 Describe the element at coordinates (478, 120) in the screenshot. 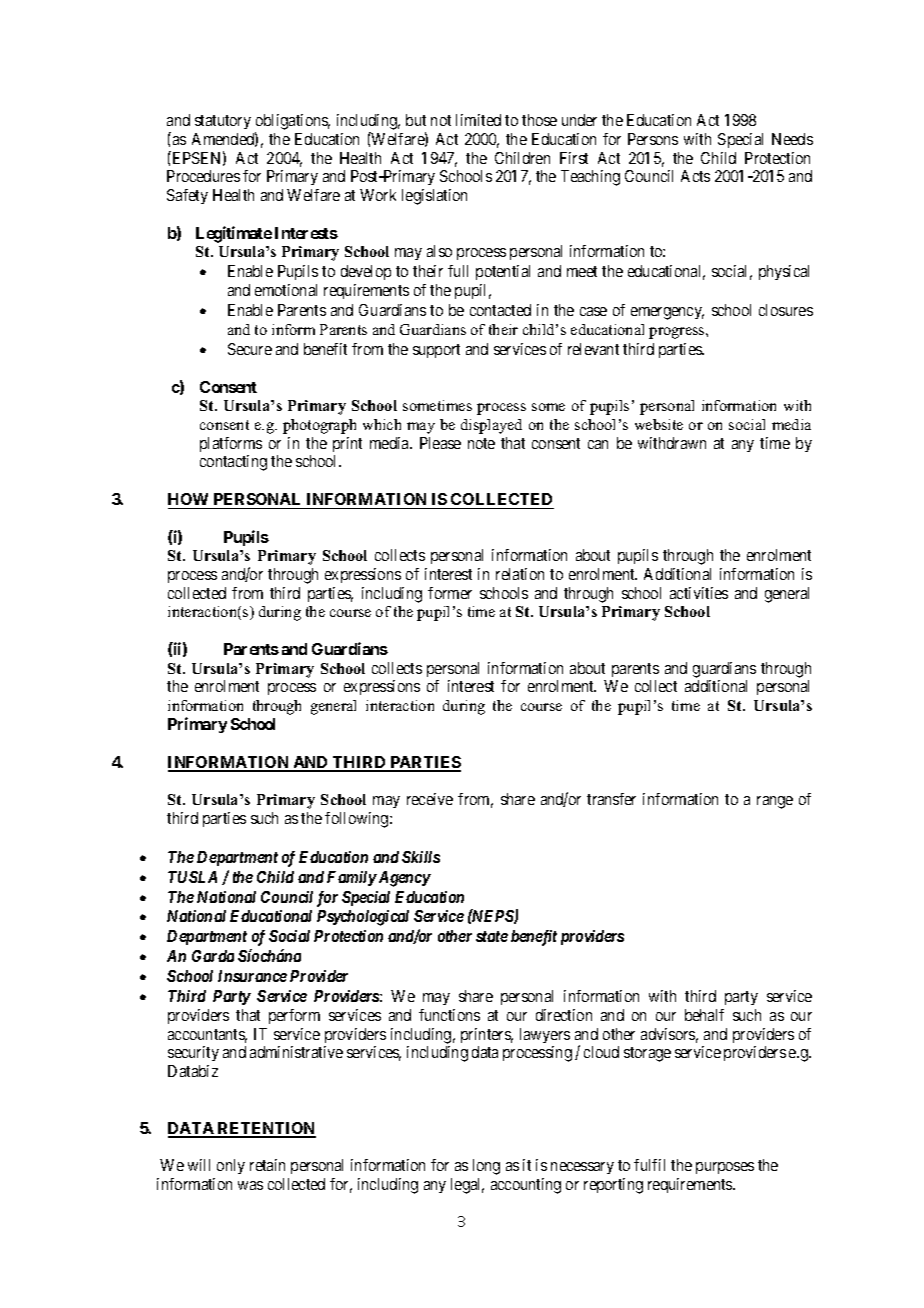

I see `limited` at that location.
